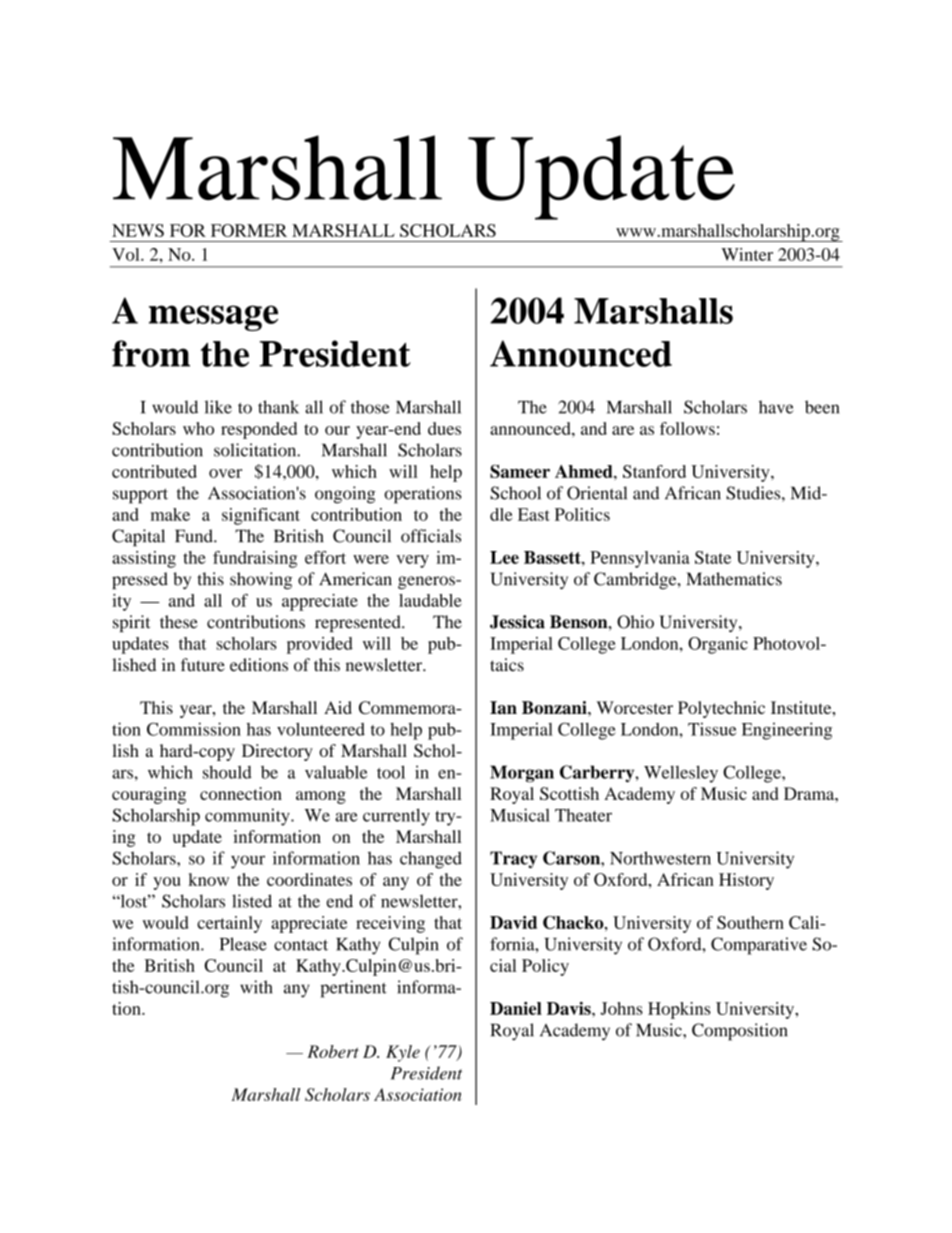 This page has height=1233, width=952. I want to click on make, so click(170, 514).
